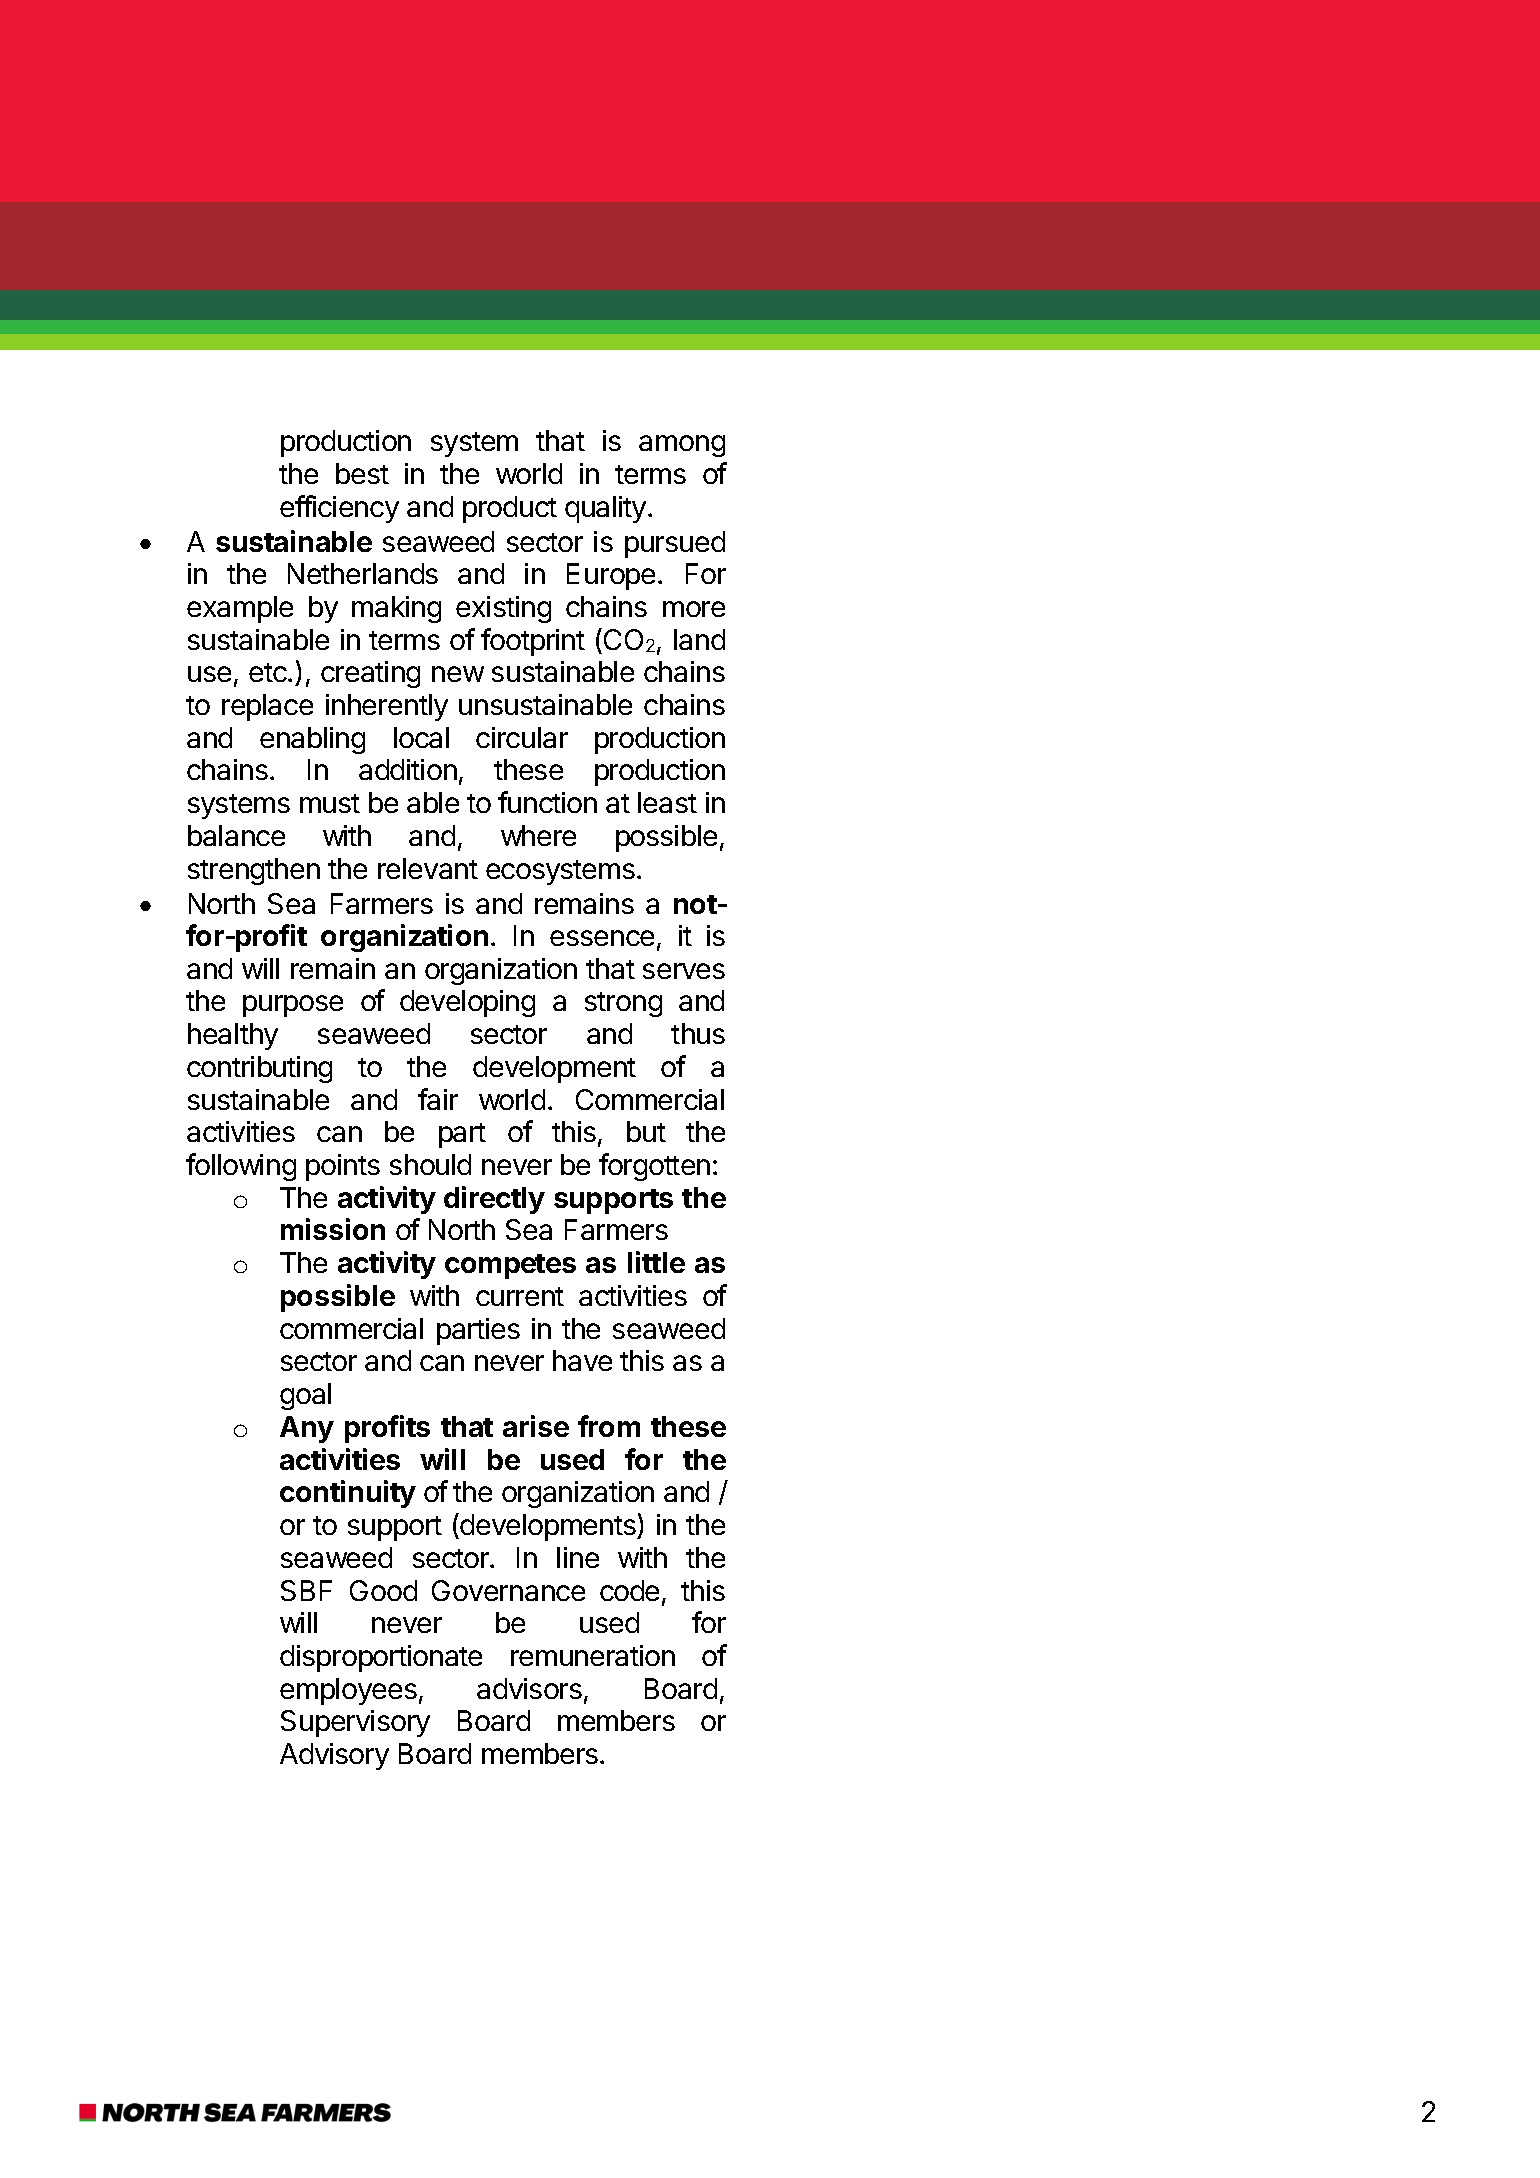 This screenshot has height=2178, width=1540. I want to click on employees, so click(348, 1691).
